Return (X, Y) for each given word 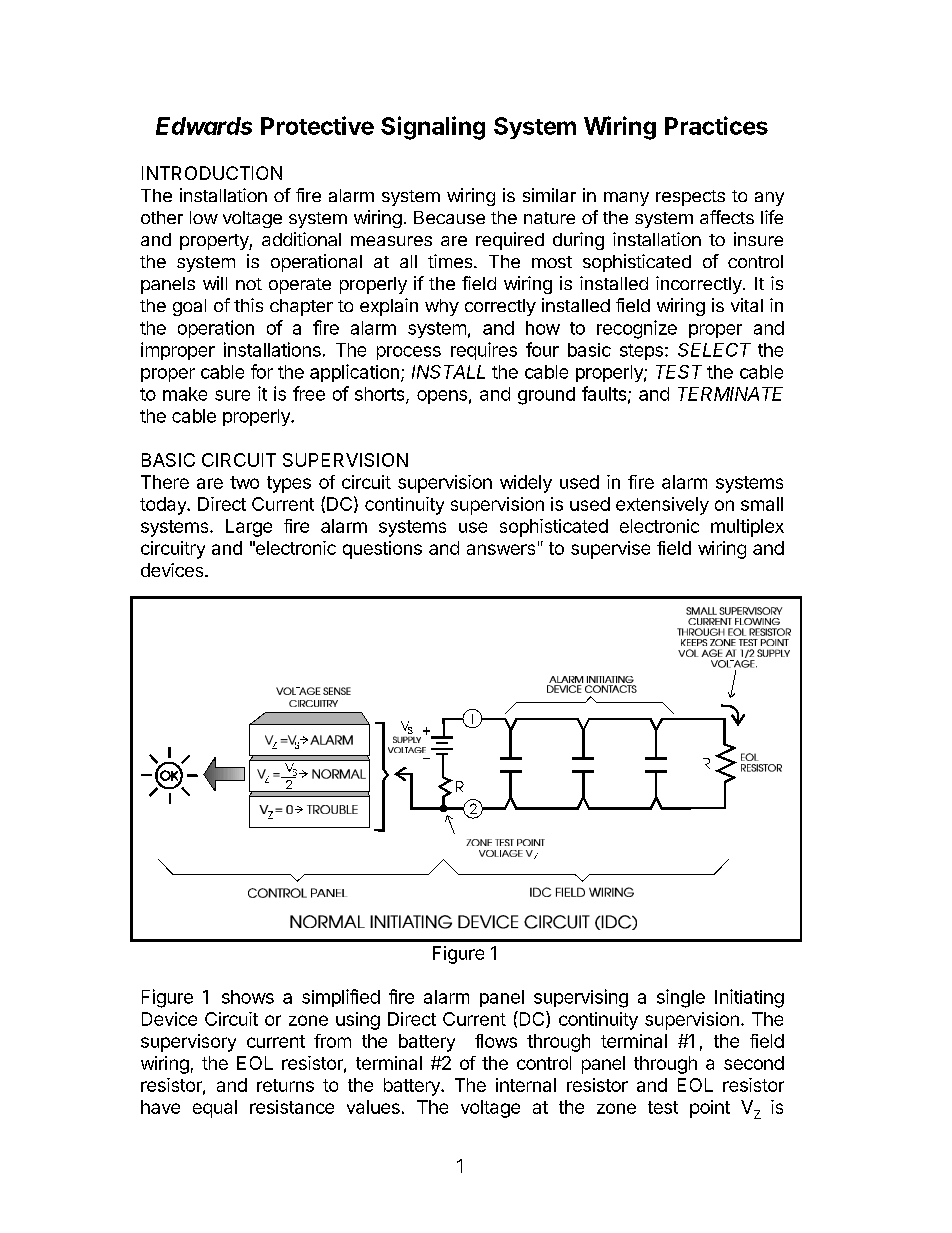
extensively (662, 506)
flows (496, 1041)
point (710, 1109)
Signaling (433, 128)
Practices (716, 125)
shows (248, 997)
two (244, 482)
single (681, 998)
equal (215, 1109)
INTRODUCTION (212, 173)
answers (501, 549)
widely (526, 484)
